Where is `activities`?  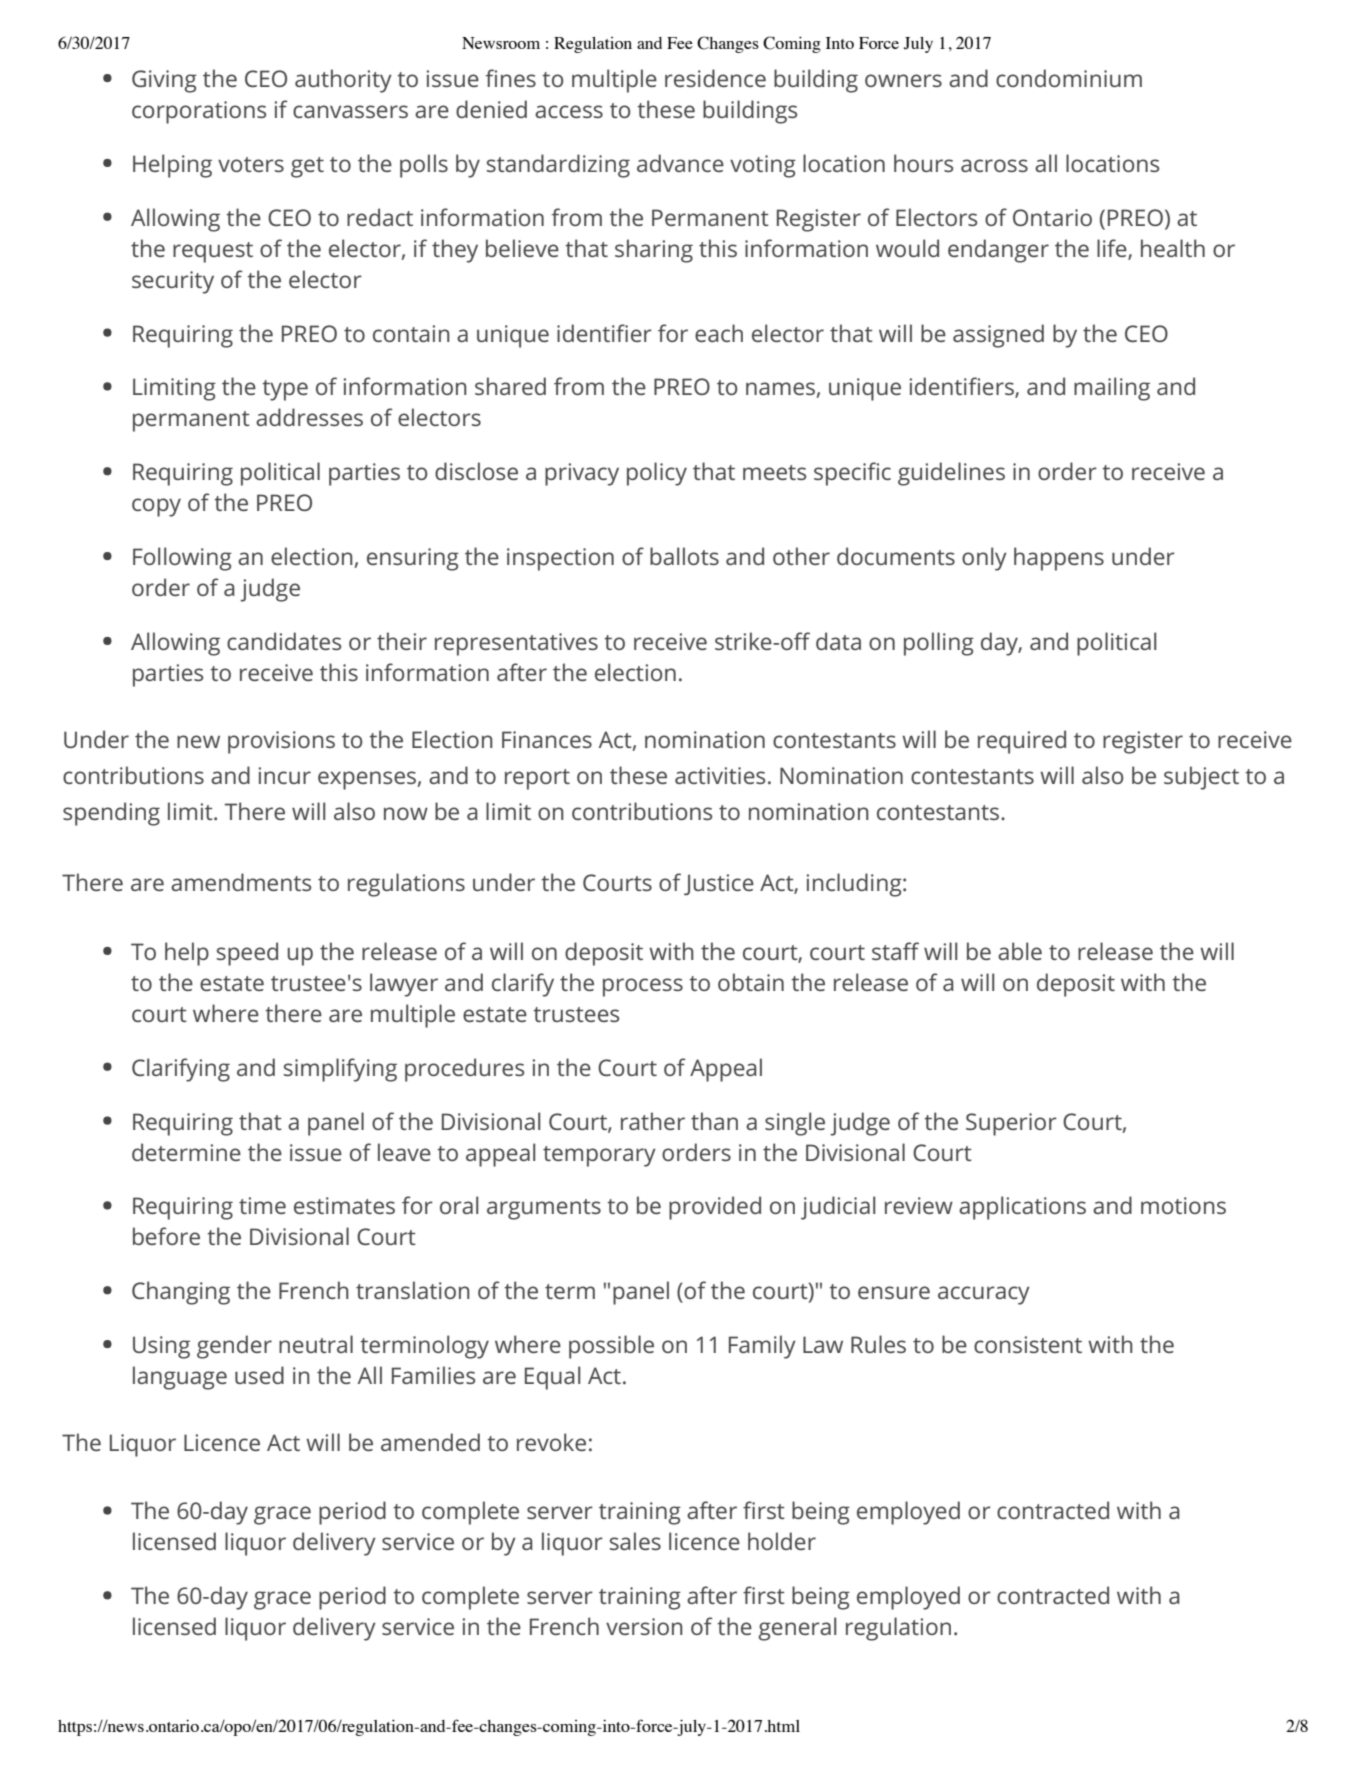
activities is located at coordinates (720, 775).
